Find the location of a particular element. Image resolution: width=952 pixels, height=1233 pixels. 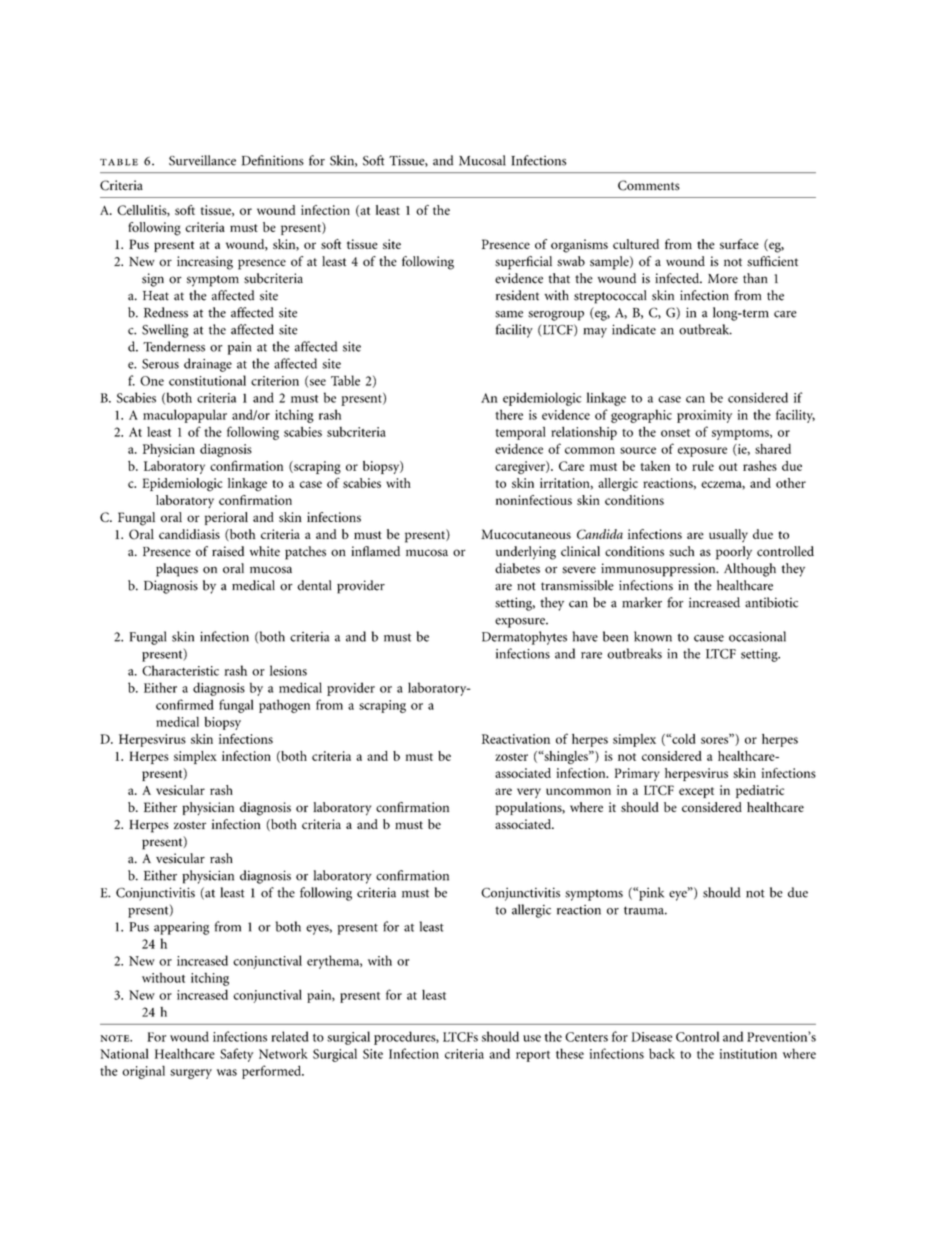

cause is located at coordinates (709, 638).
